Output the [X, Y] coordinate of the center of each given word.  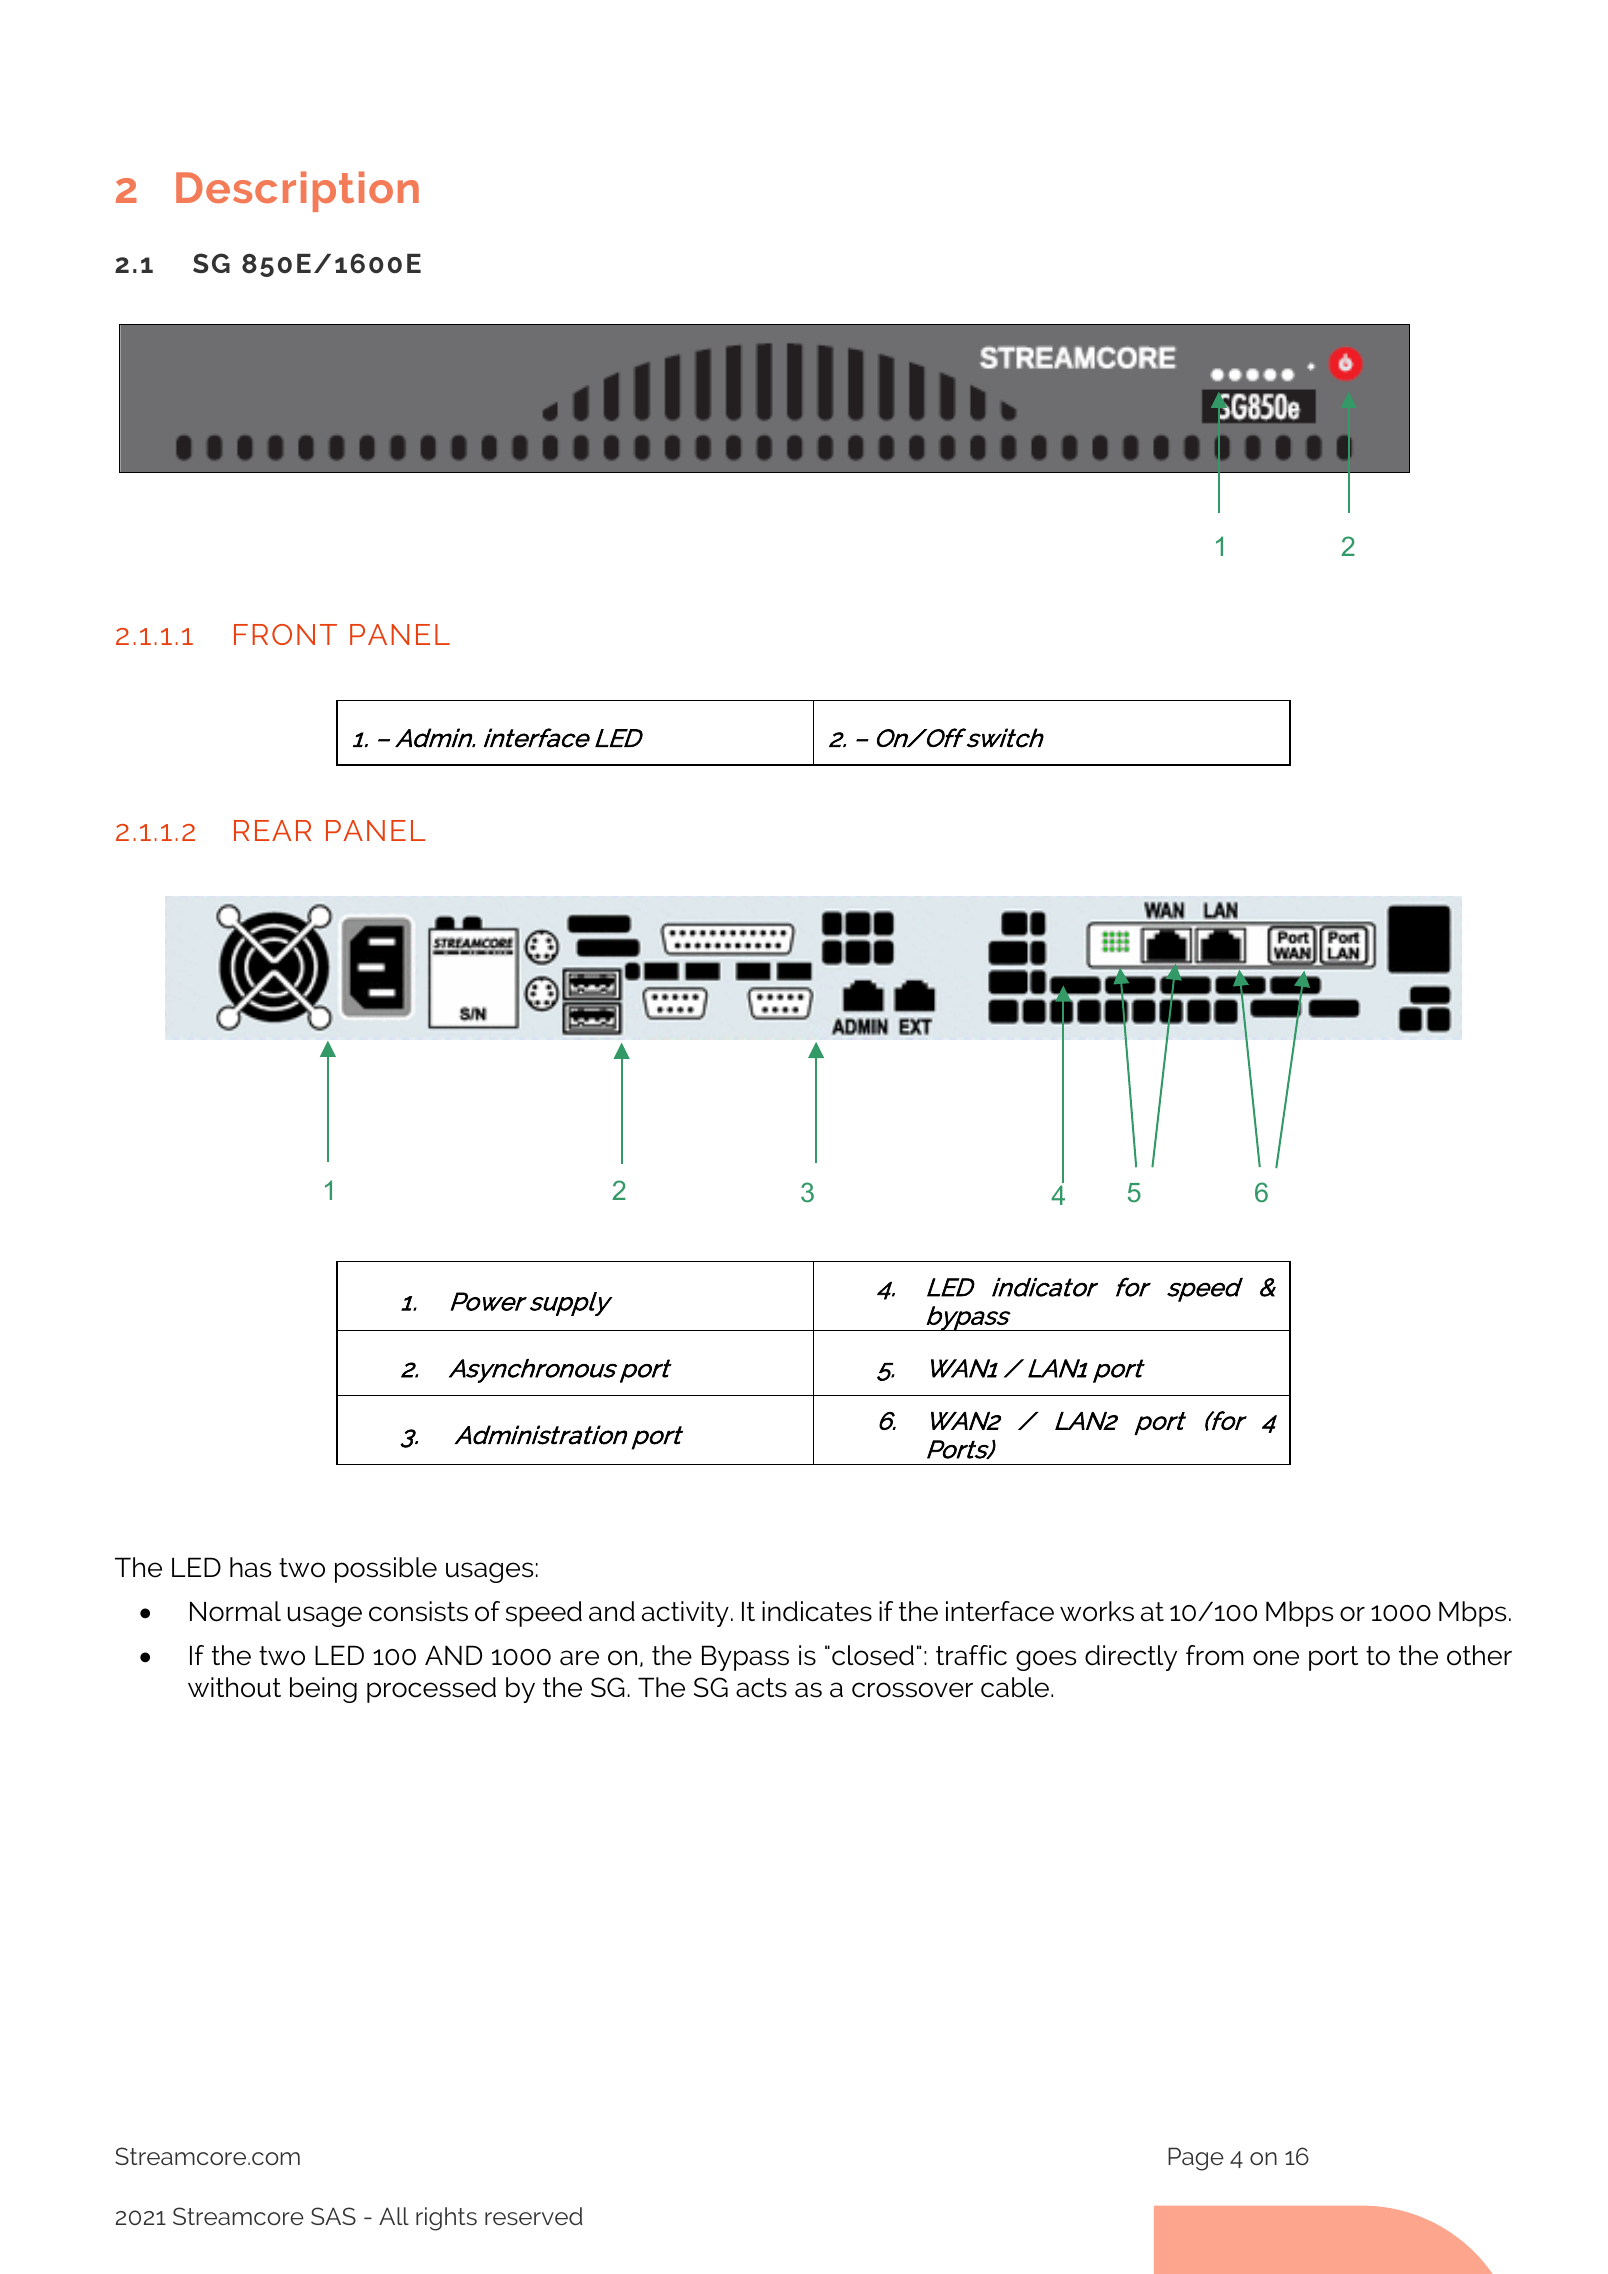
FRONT [285, 634]
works [1097, 1611]
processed [431, 1690]
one [1276, 1658]
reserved [534, 2216]
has [250, 1567]
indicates [817, 1611]
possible [386, 1570]
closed [873, 1655]
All [394, 2216]
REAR [272, 830]
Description [297, 191]
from [1215, 1655]
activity [685, 1614]
